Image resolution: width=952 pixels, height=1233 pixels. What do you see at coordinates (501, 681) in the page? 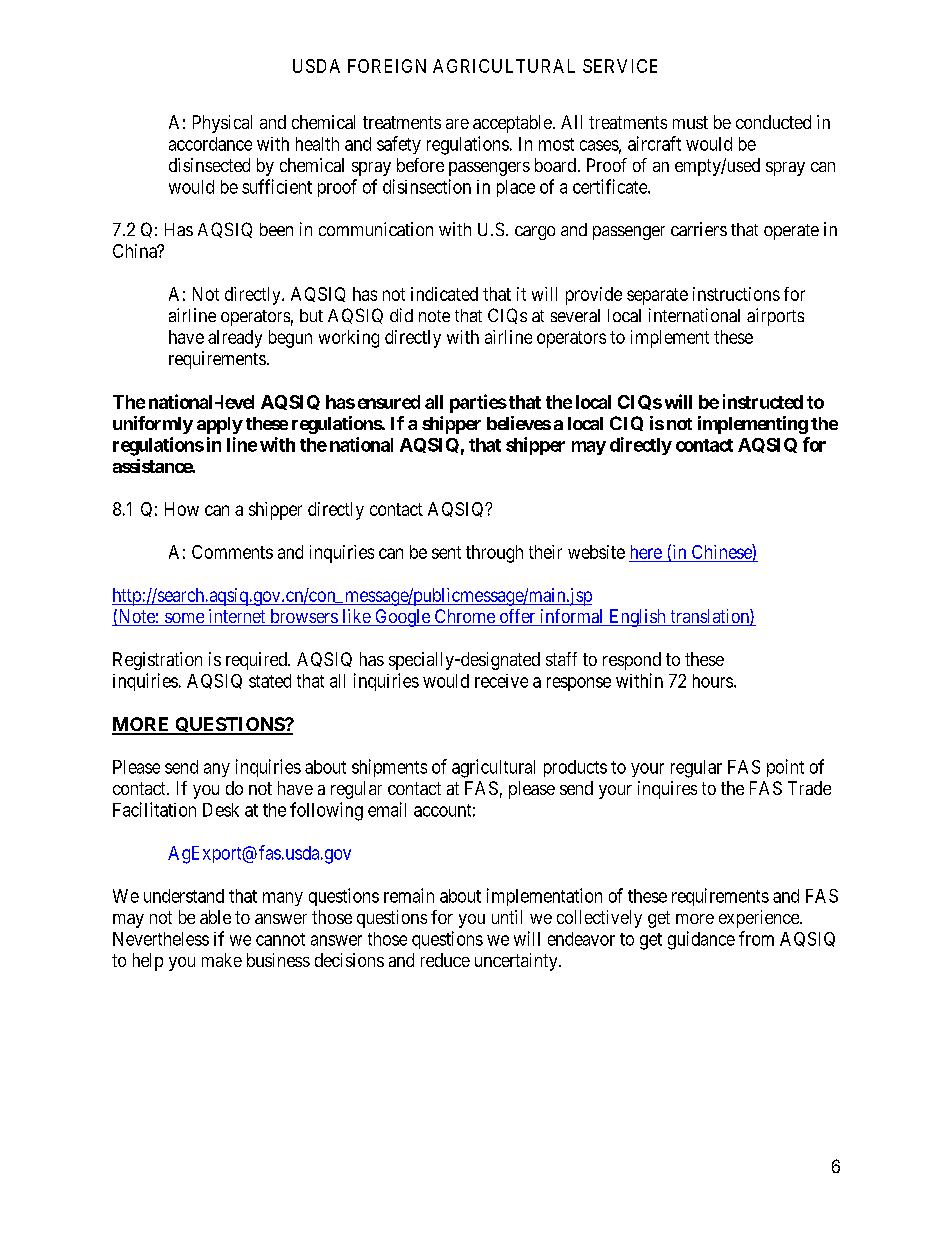
I see `receive` at bounding box center [501, 681].
